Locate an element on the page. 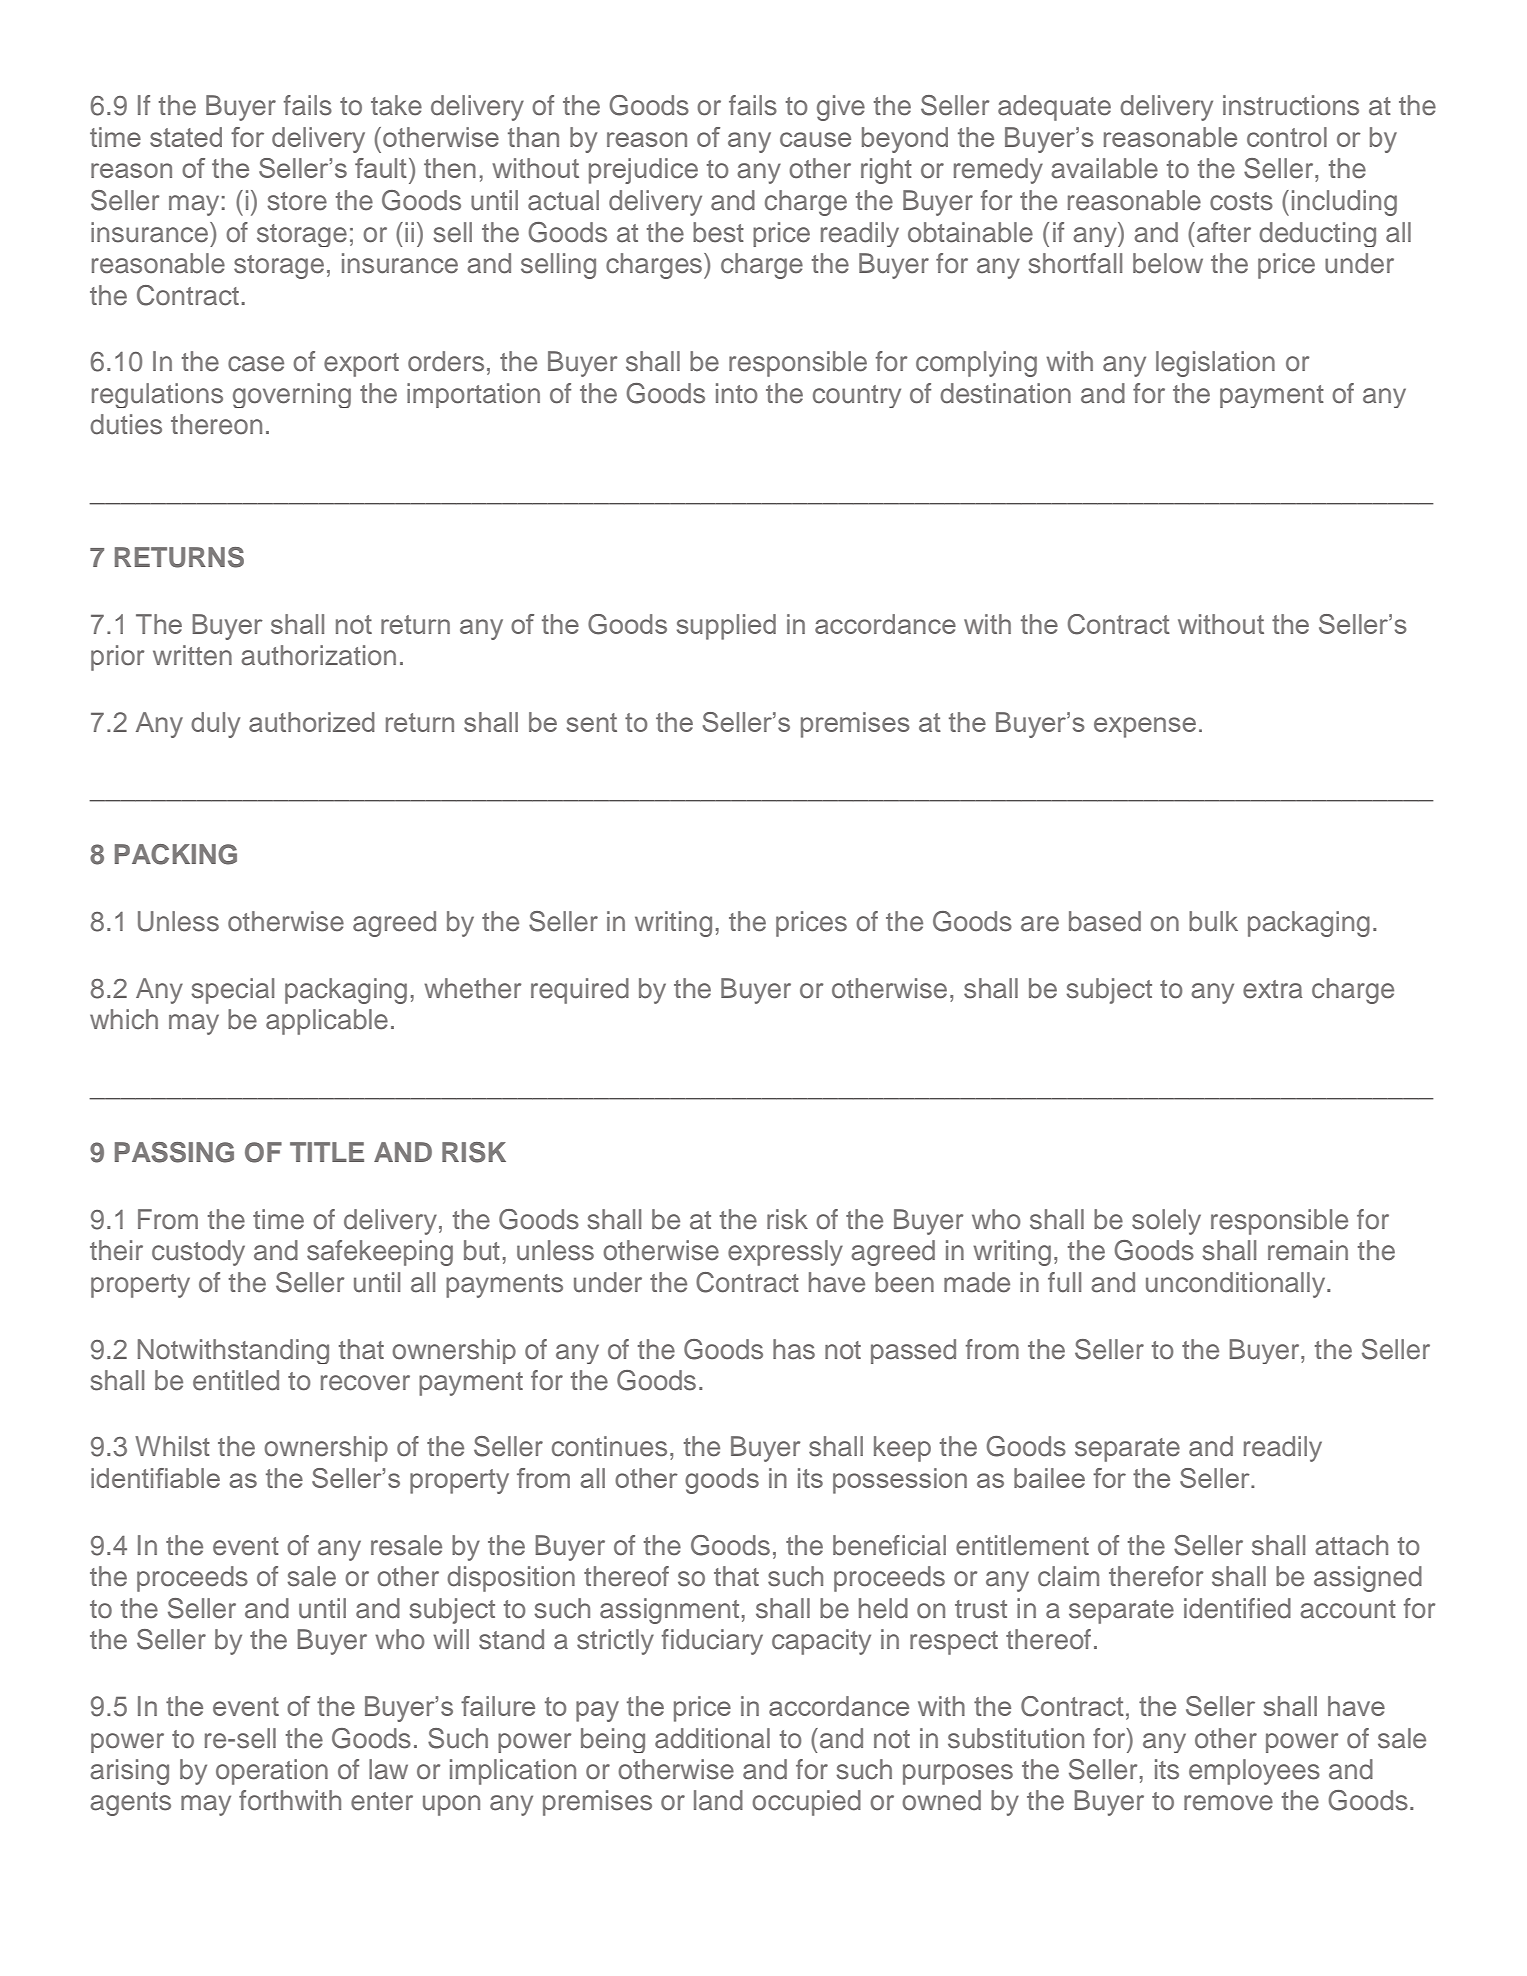 The width and height of the image is (1527, 1976). supplied is located at coordinates (726, 627).
